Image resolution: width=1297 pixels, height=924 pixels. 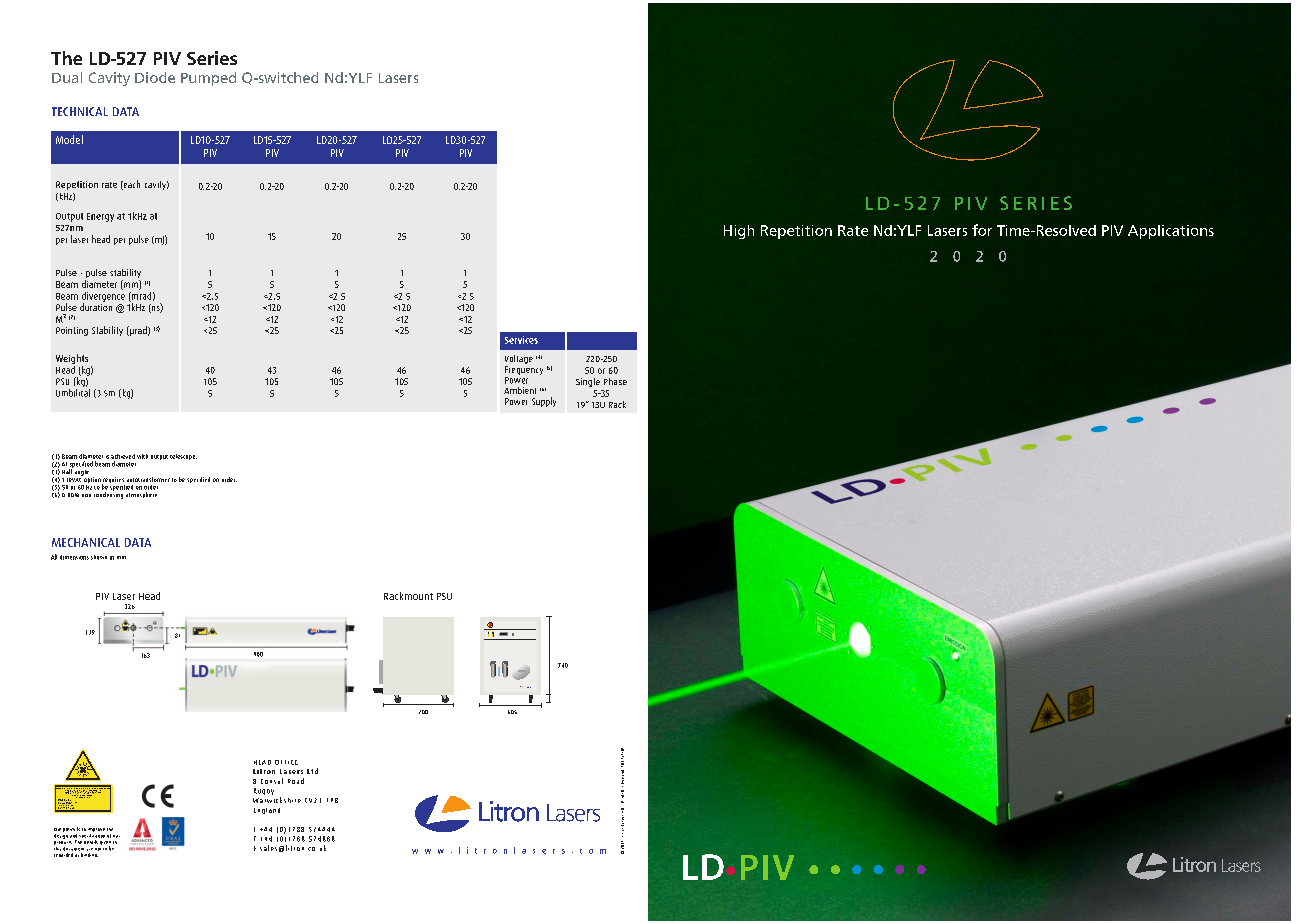 I want to click on Phase, so click(x=615, y=381).
